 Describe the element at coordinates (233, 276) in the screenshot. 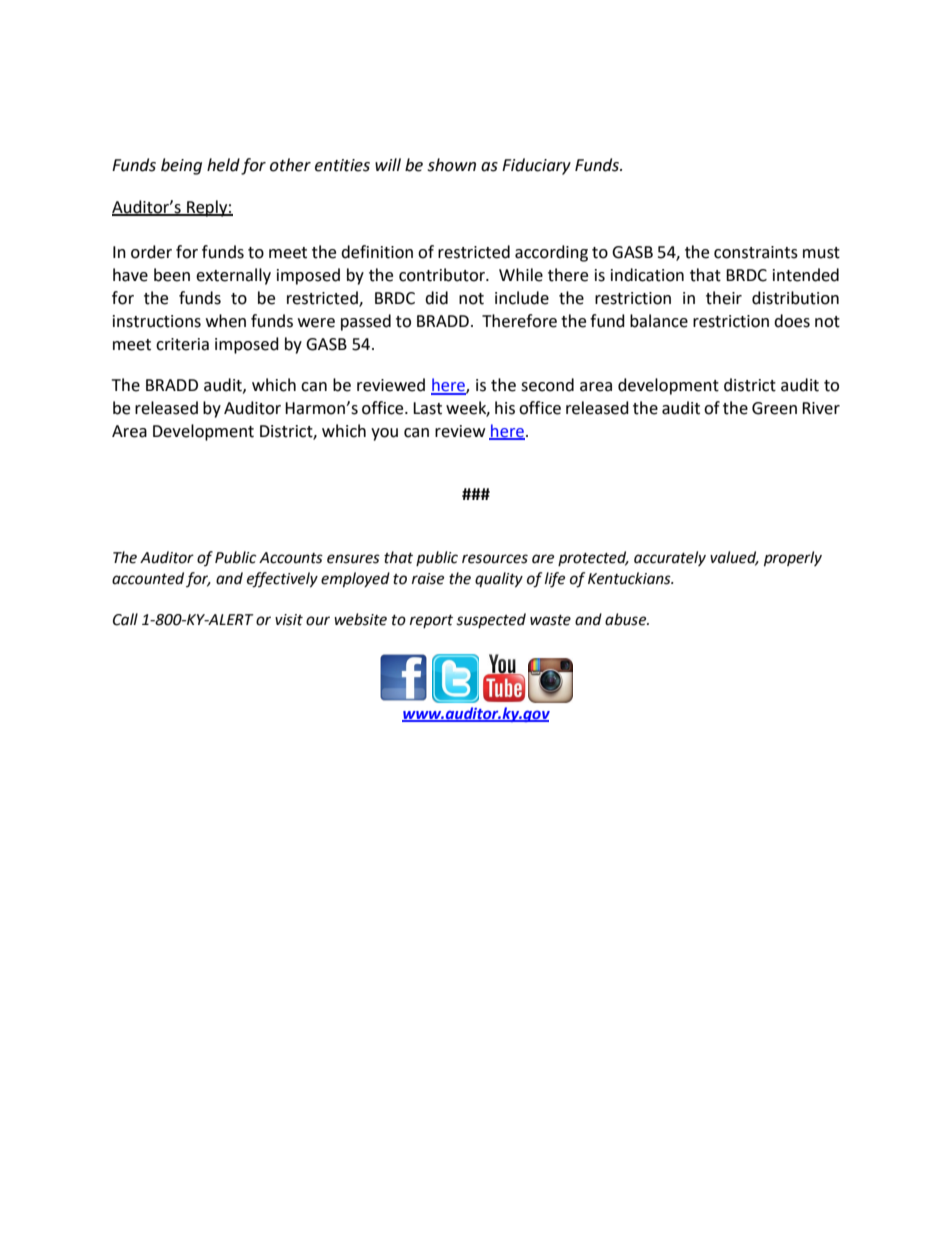

I see `externally` at that location.
